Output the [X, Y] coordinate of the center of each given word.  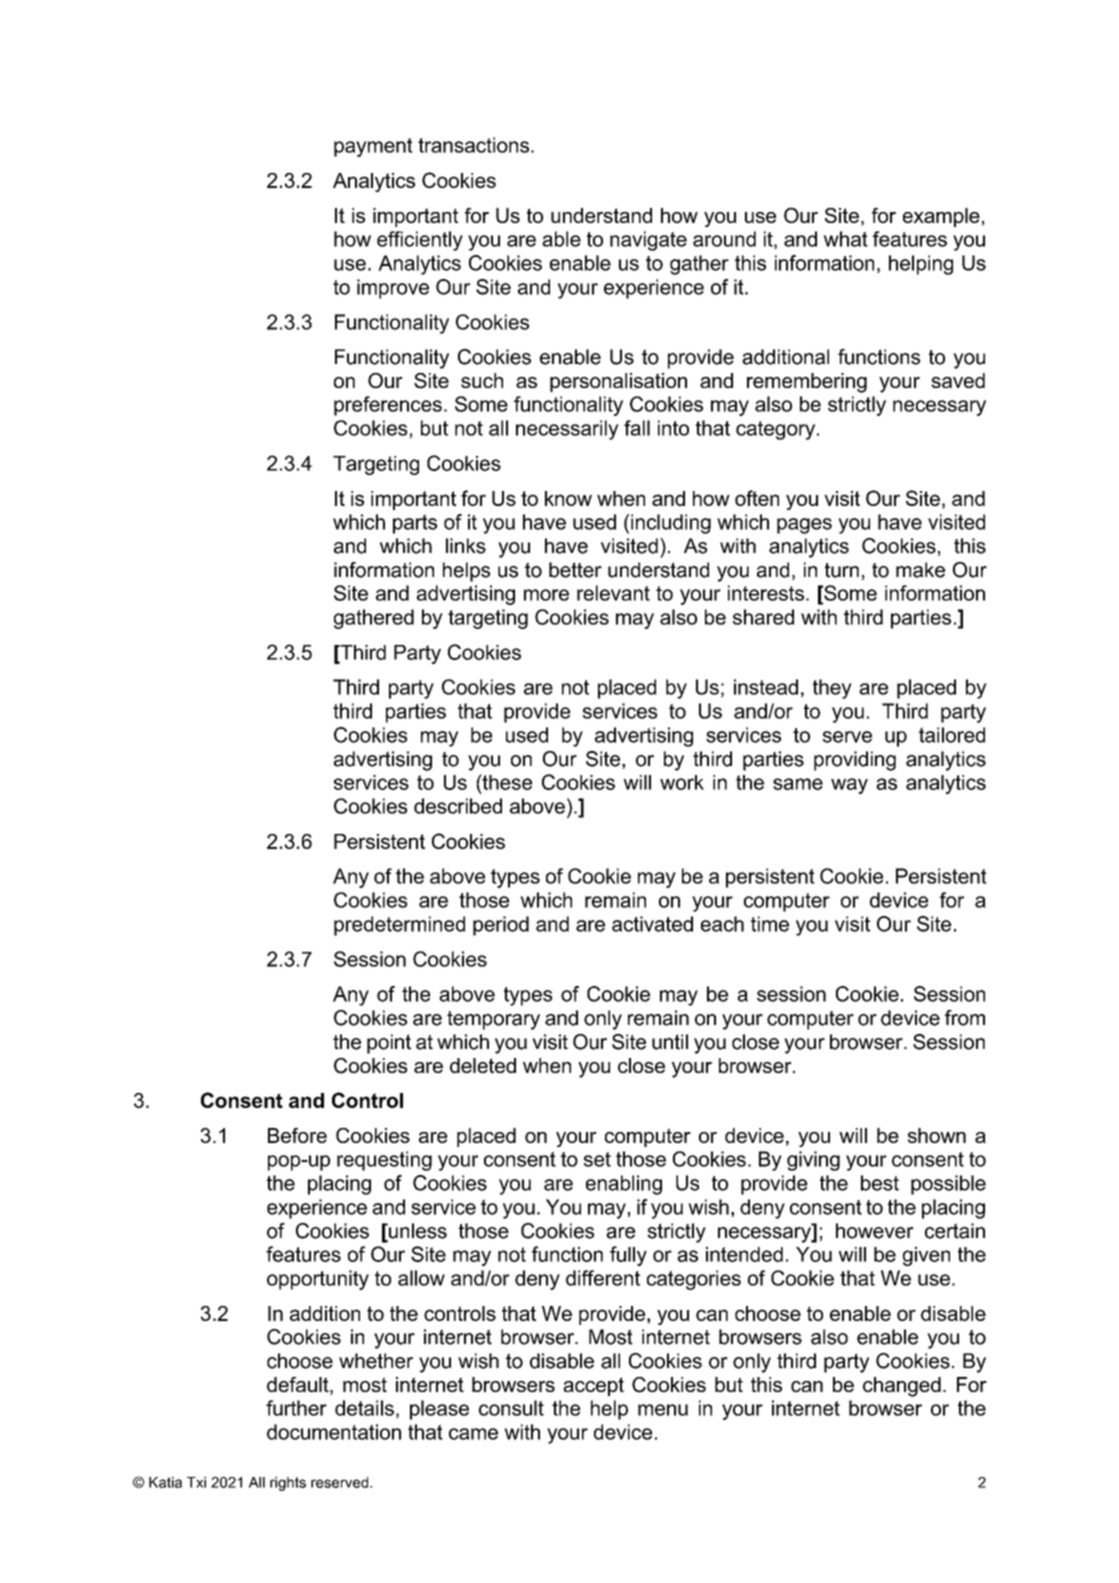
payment [373, 147]
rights [288, 1484]
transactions [475, 145]
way [849, 786]
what [846, 239]
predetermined [399, 926]
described [458, 806]
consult [511, 1408]
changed [902, 1387]
